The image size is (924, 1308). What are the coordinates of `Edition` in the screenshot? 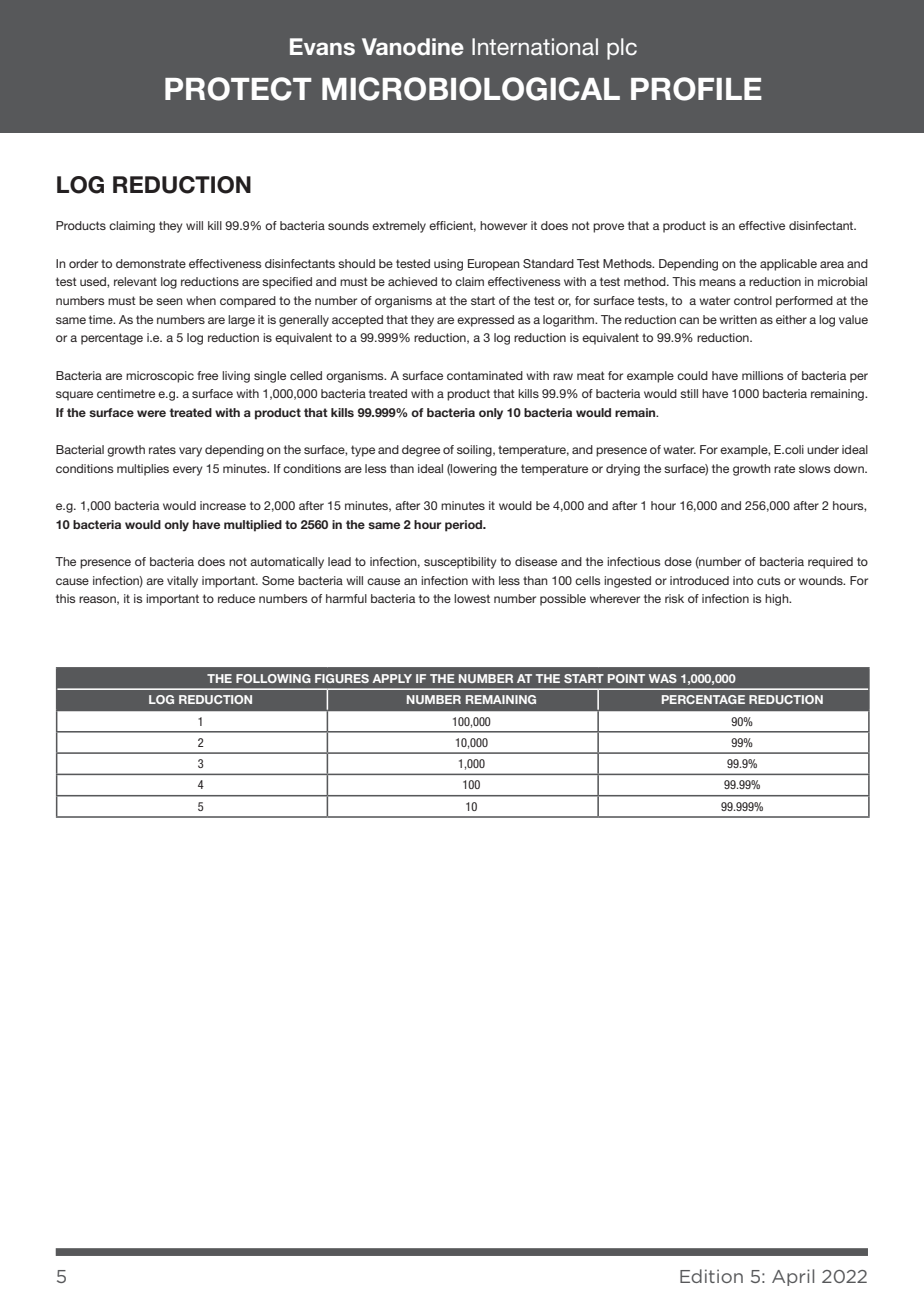 It's located at (711, 1276).
